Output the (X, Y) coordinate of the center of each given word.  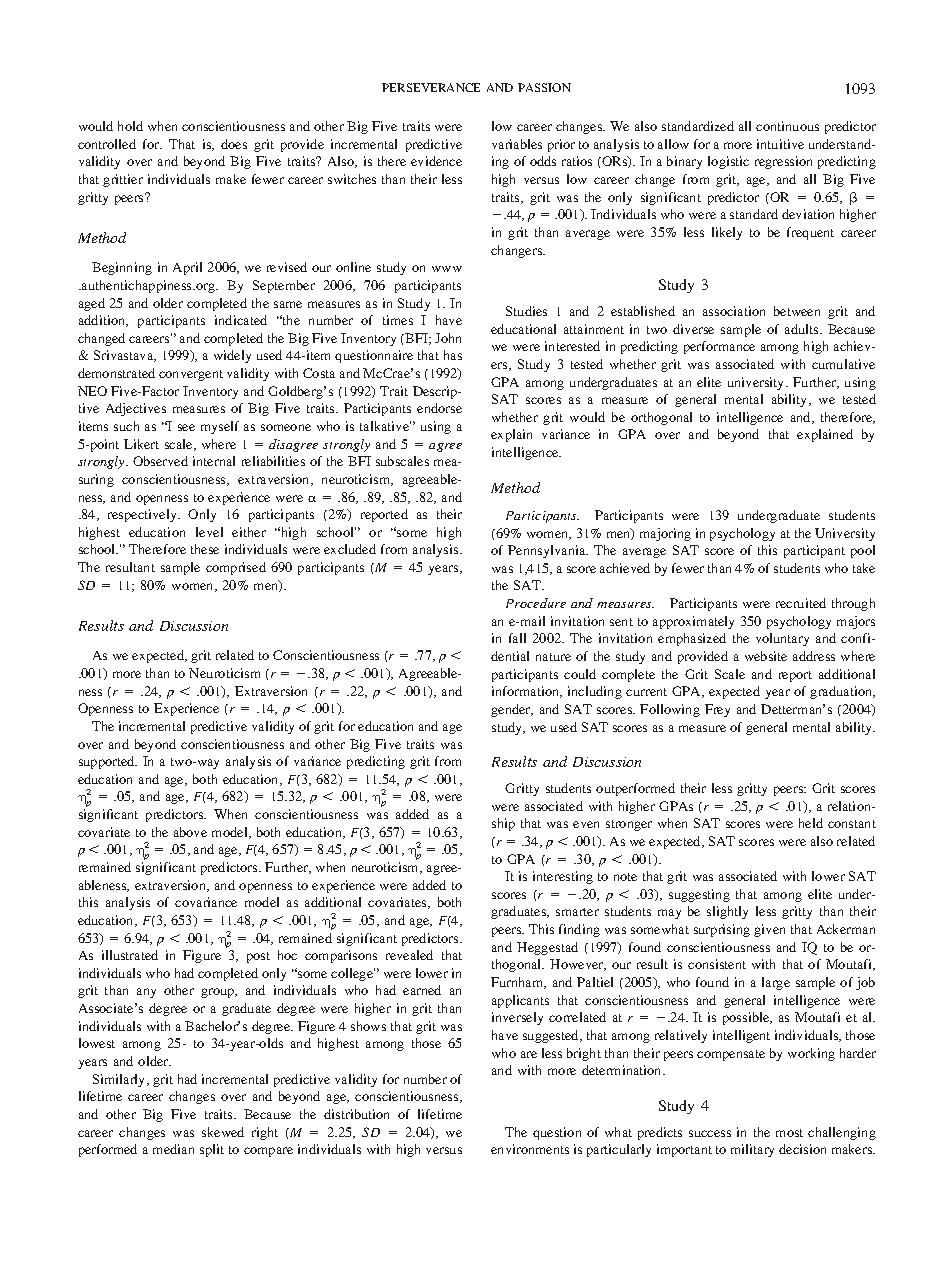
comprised (236, 568)
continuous (787, 126)
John (448, 338)
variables (517, 144)
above (190, 832)
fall (517, 638)
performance (719, 347)
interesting (563, 877)
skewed (223, 1132)
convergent (191, 375)
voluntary (782, 639)
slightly (727, 912)
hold (130, 126)
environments (530, 1149)
